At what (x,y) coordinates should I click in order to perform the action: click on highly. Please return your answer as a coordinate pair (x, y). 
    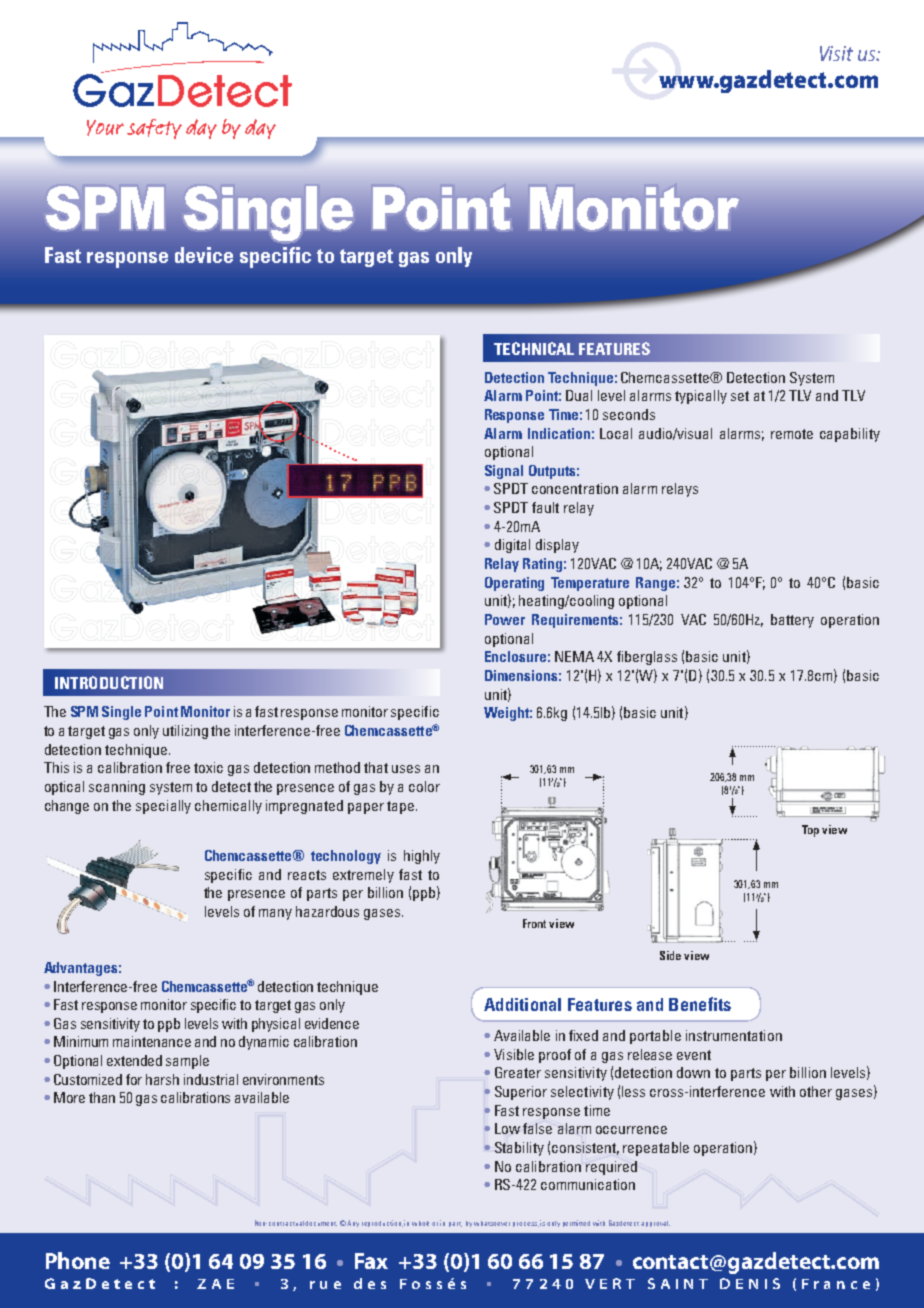
    Looking at the image, I should click on (422, 857).
